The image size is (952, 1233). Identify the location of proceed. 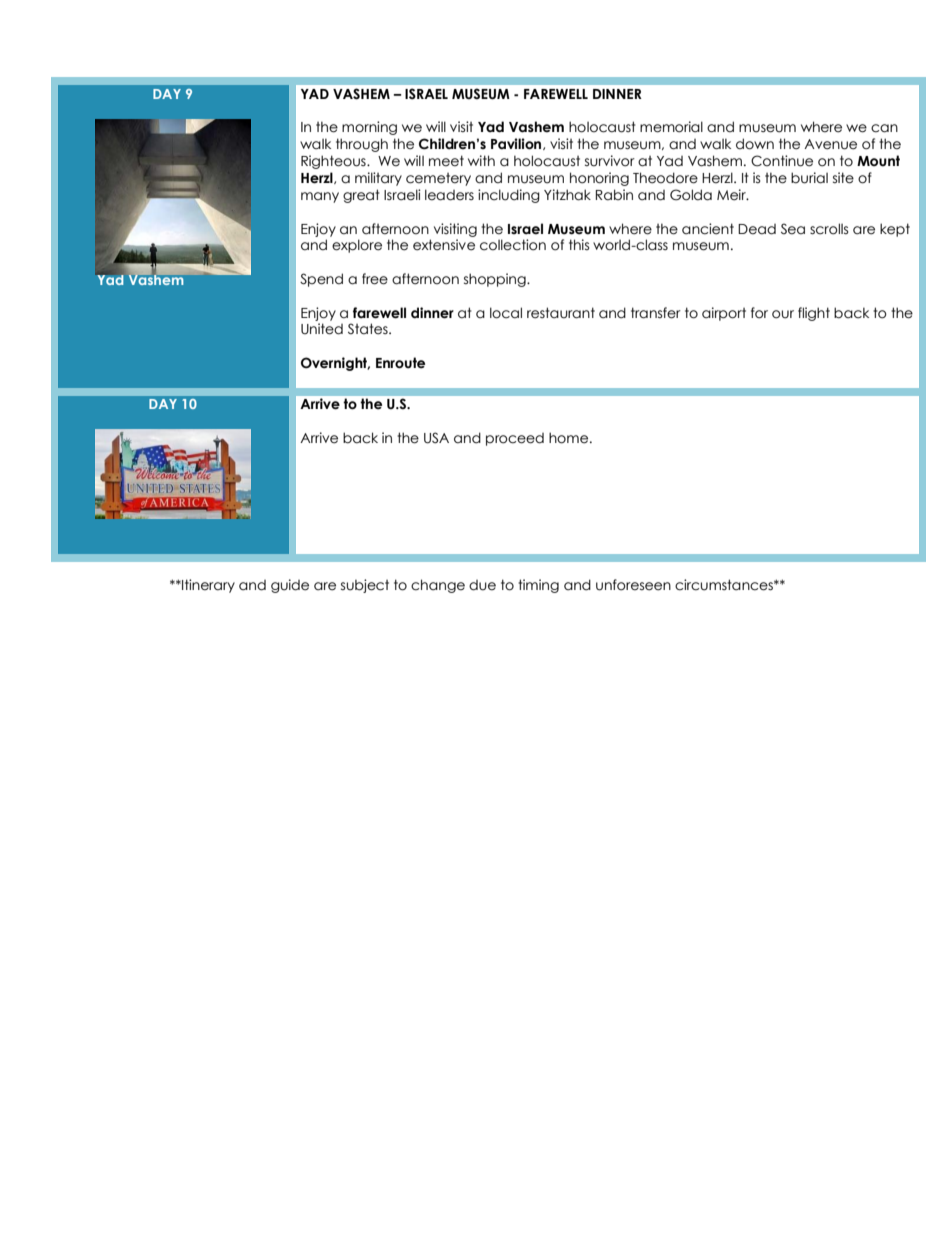
(515, 439).
